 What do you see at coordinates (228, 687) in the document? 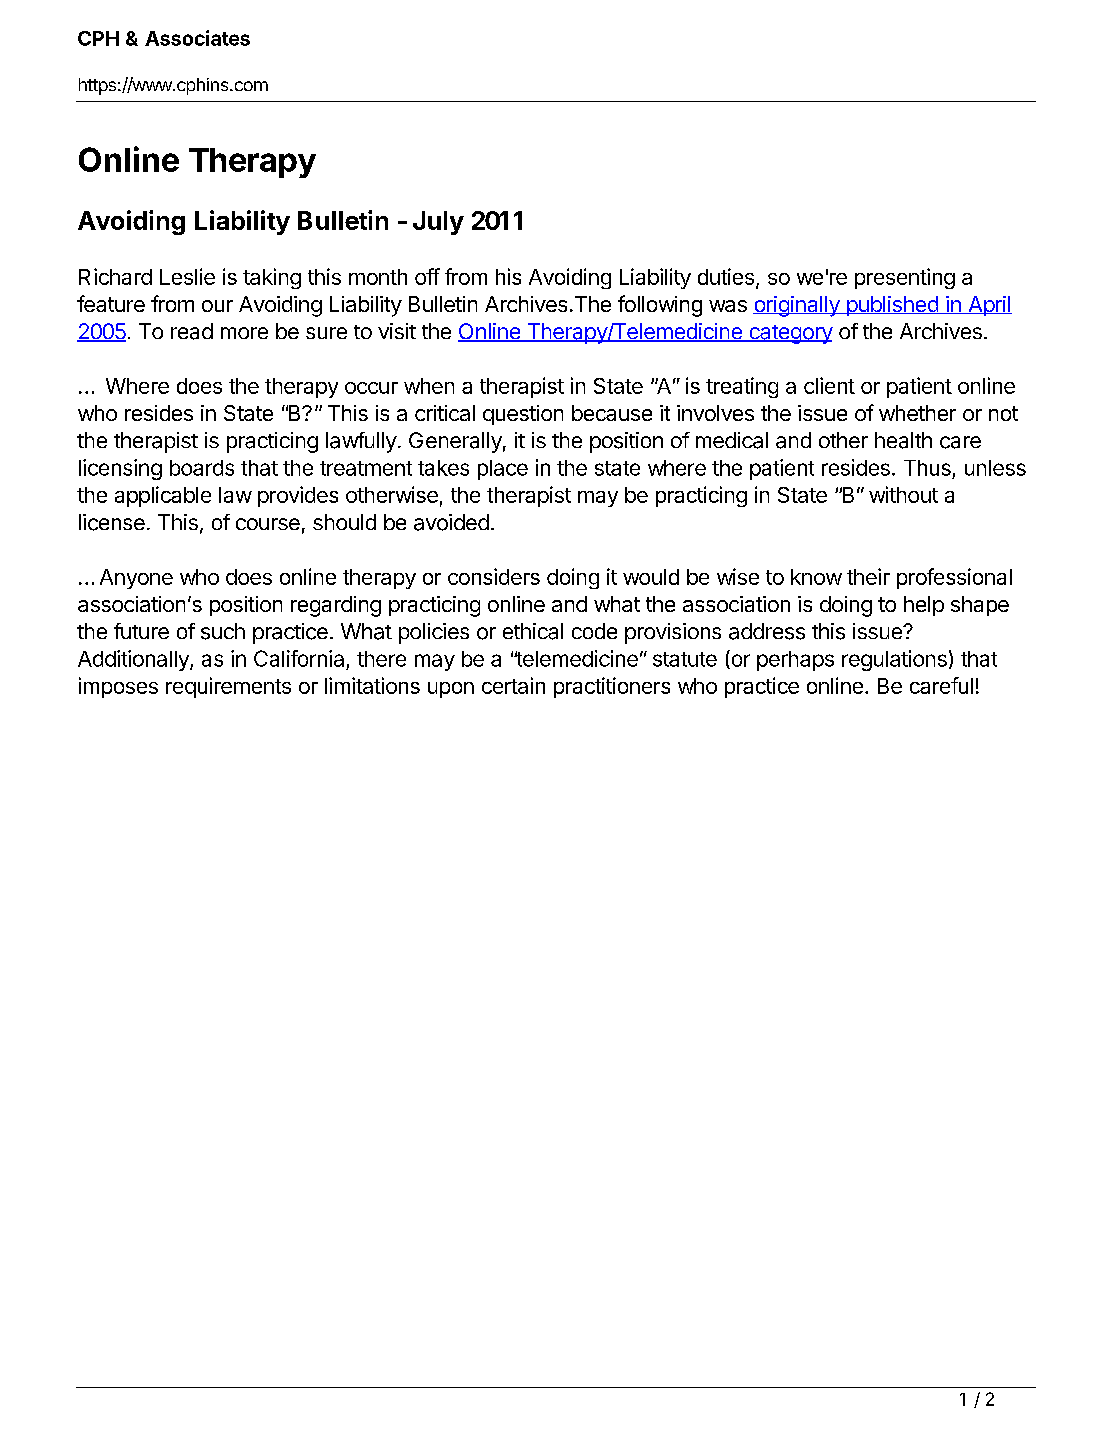
I see `requirements` at bounding box center [228, 687].
